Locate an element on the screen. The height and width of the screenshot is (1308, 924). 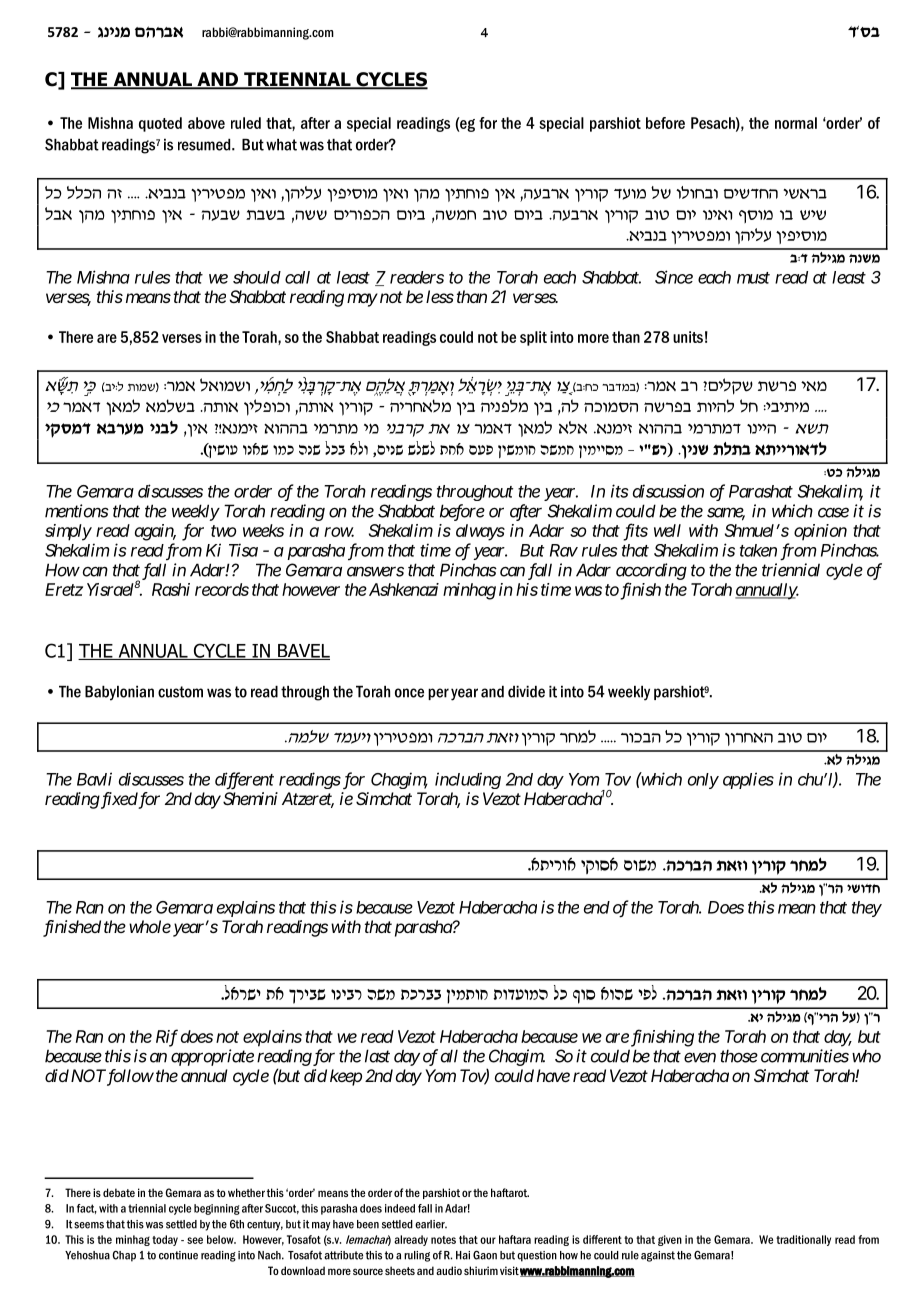
per is located at coordinates (438, 694).
